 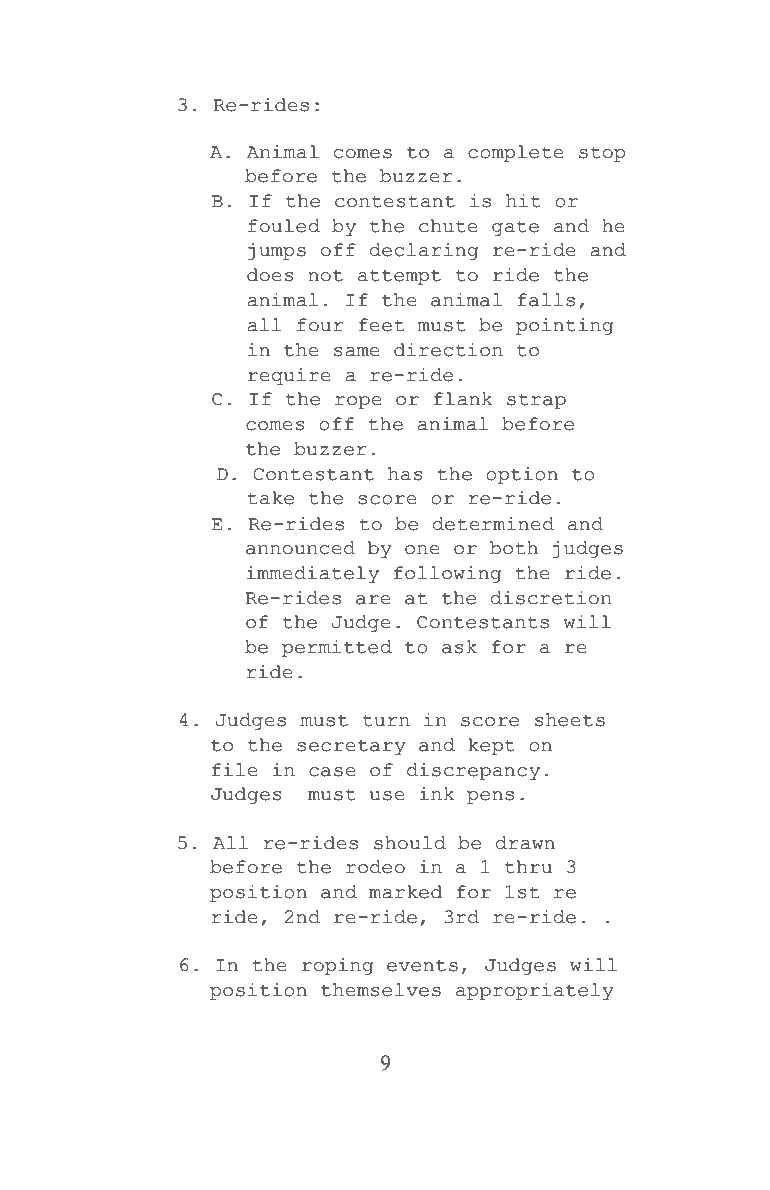 What do you see at coordinates (523, 201) in the page?
I see `hit` at bounding box center [523, 201].
